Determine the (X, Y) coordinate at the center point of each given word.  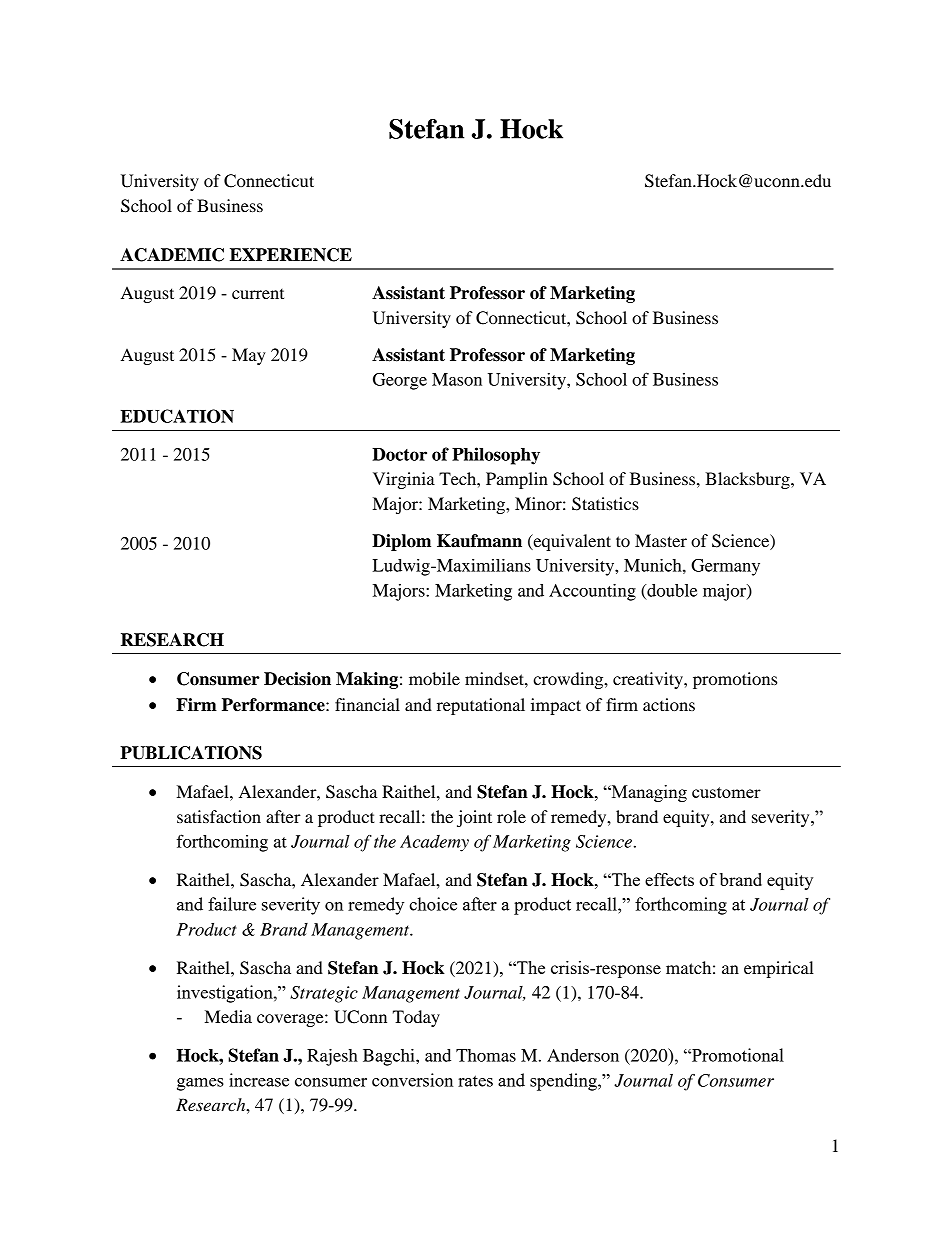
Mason (457, 379)
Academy (434, 843)
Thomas (486, 1055)
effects (669, 879)
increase (259, 1080)
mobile (434, 678)
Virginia (404, 480)
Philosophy (496, 456)
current (258, 294)
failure (232, 904)
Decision (297, 679)
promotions (735, 680)
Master (661, 540)
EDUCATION (177, 416)
